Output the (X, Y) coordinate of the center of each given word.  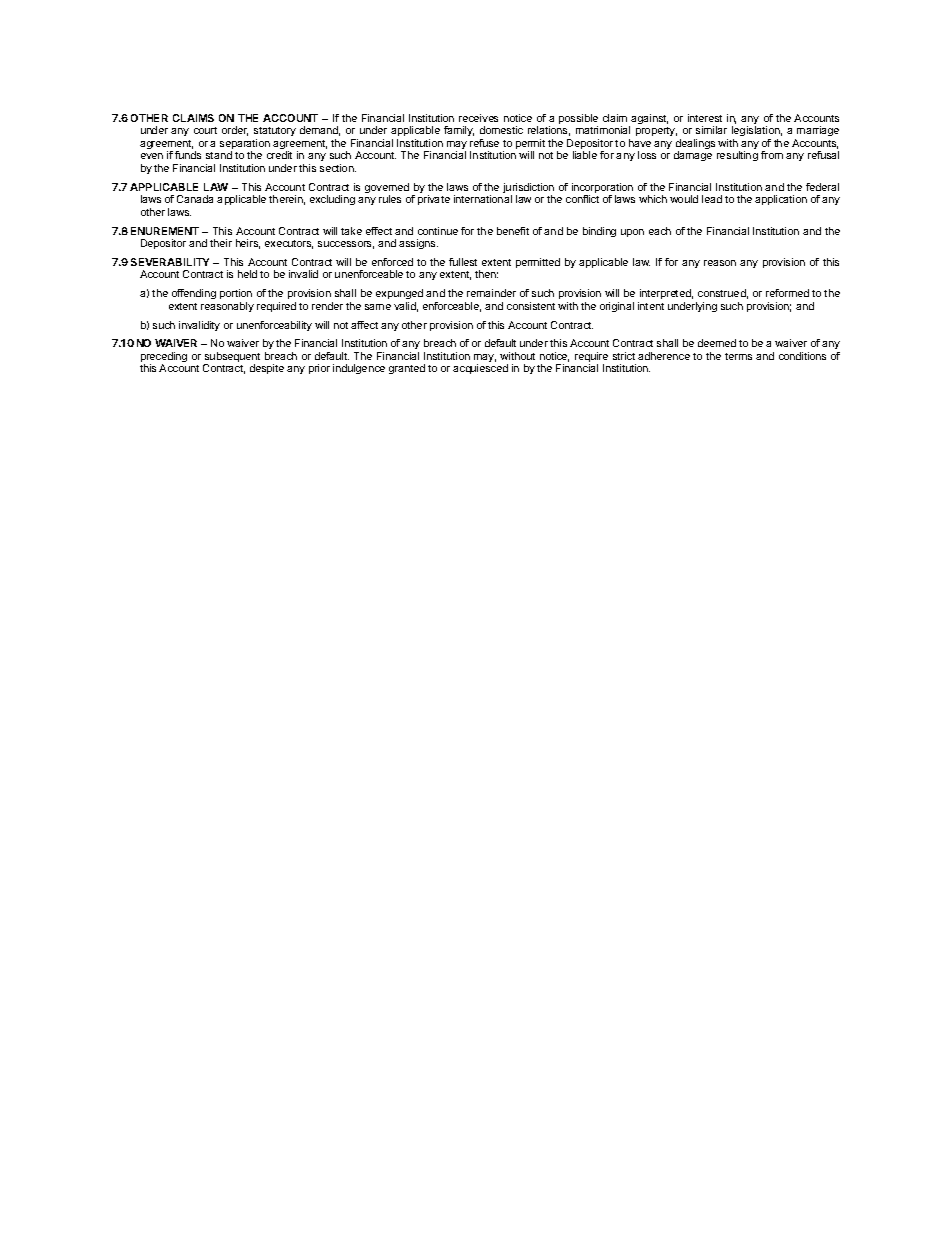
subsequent (232, 358)
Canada (195, 199)
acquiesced (480, 369)
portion (236, 294)
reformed (787, 293)
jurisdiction (528, 189)
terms (738, 356)
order (235, 131)
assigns (418, 244)
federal (822, 187)
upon (632, 233)
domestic (501, 130)
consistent (531, 306)
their (221, 243)
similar (711, 130)
